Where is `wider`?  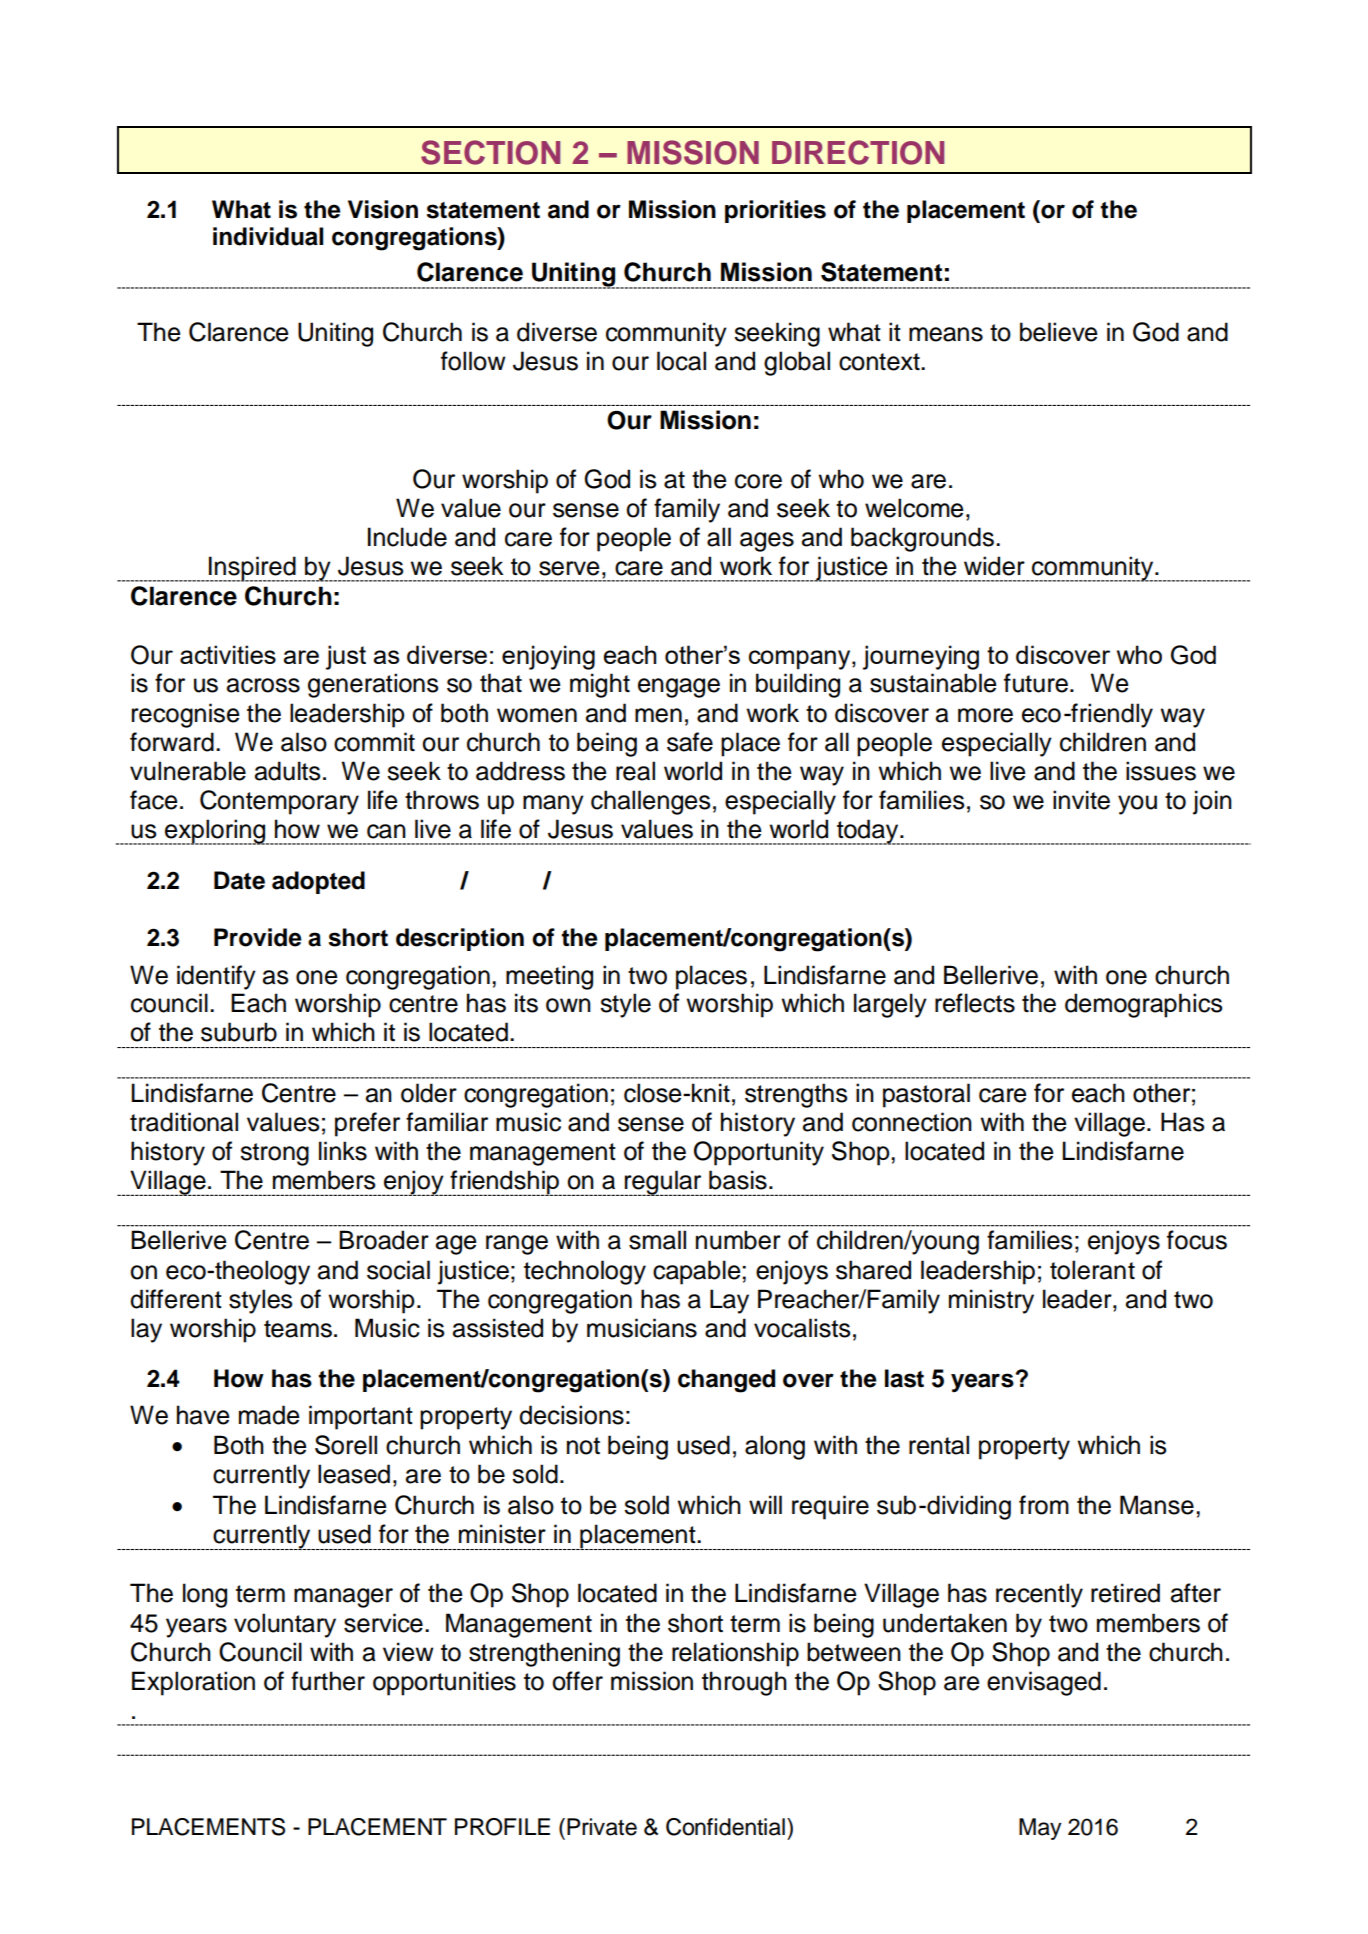
wider is located at coordinates (994, 566).
